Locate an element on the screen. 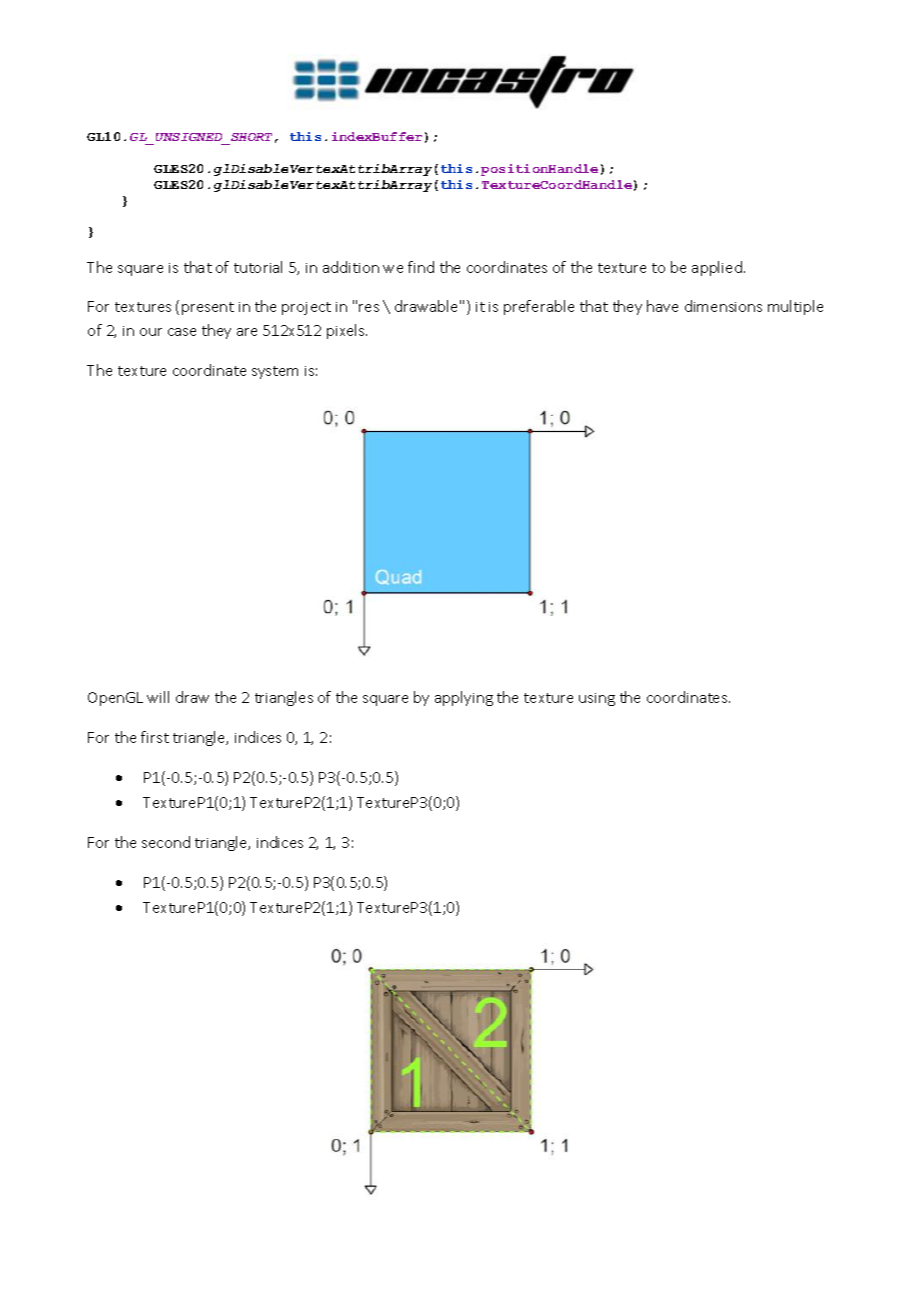  second is located at coordinates (166, 842).
